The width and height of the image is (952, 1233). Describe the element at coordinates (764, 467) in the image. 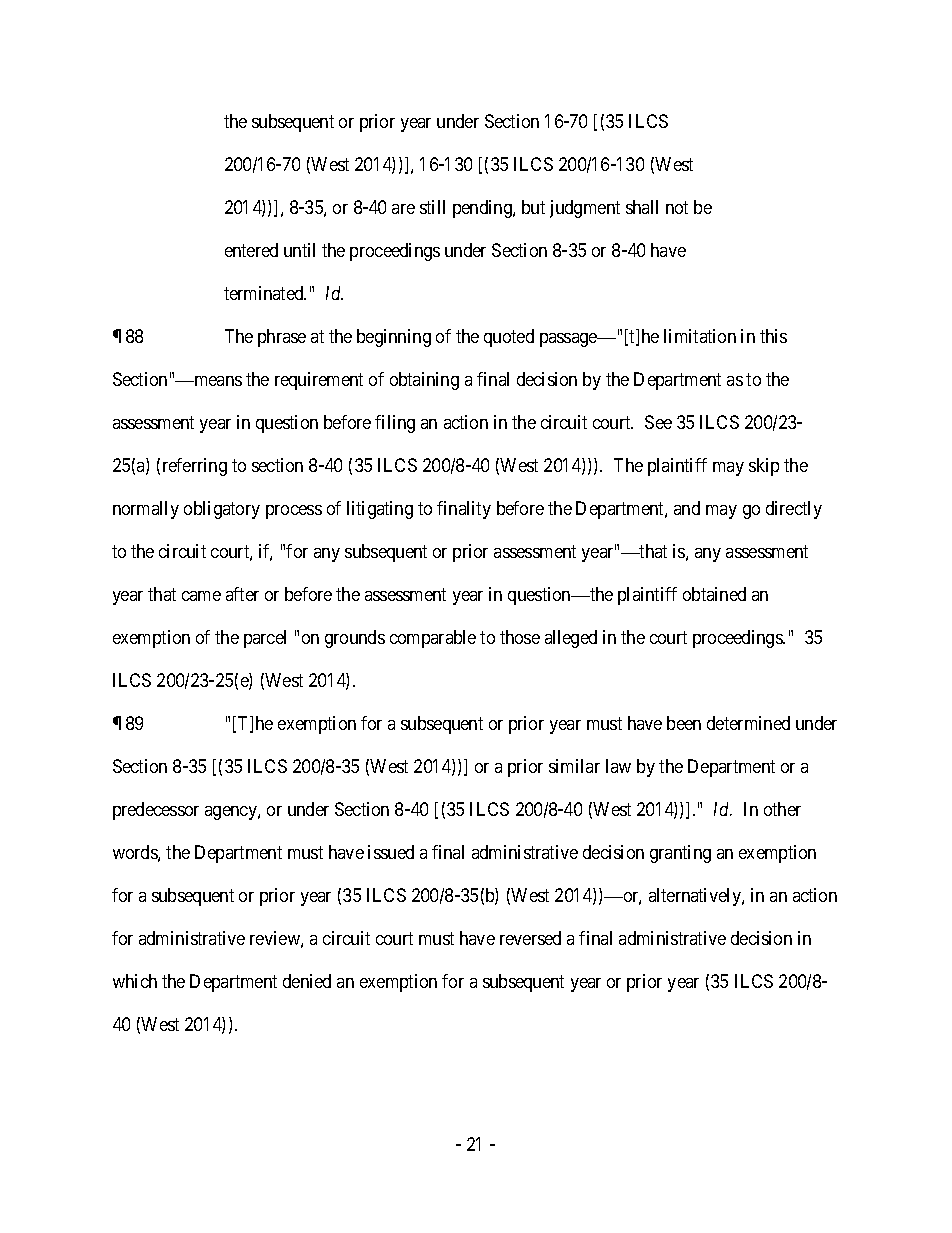

I see `skip` at that location.
